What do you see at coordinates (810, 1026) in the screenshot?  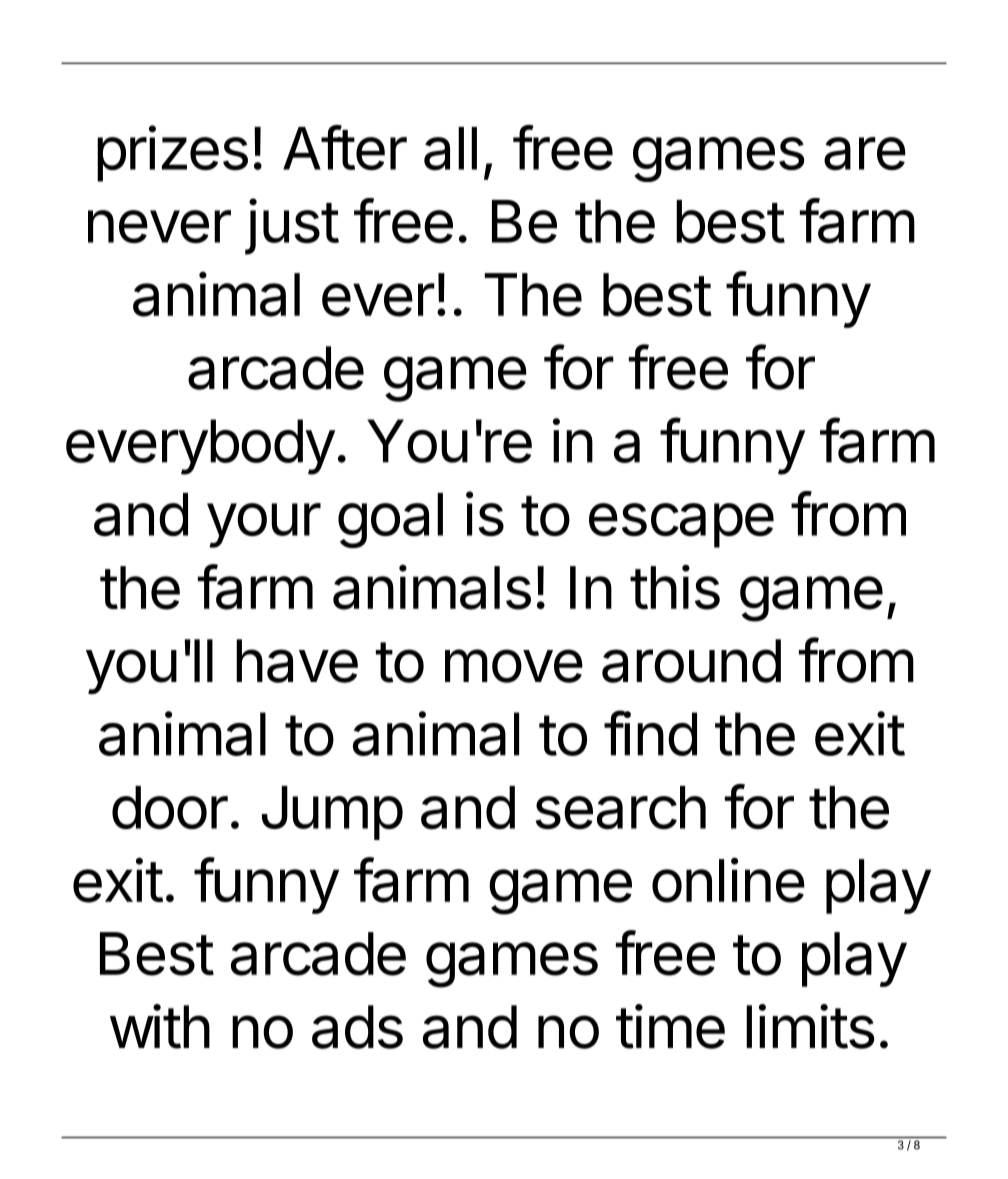 I see `limits` at bounding box center [810, 1026].
